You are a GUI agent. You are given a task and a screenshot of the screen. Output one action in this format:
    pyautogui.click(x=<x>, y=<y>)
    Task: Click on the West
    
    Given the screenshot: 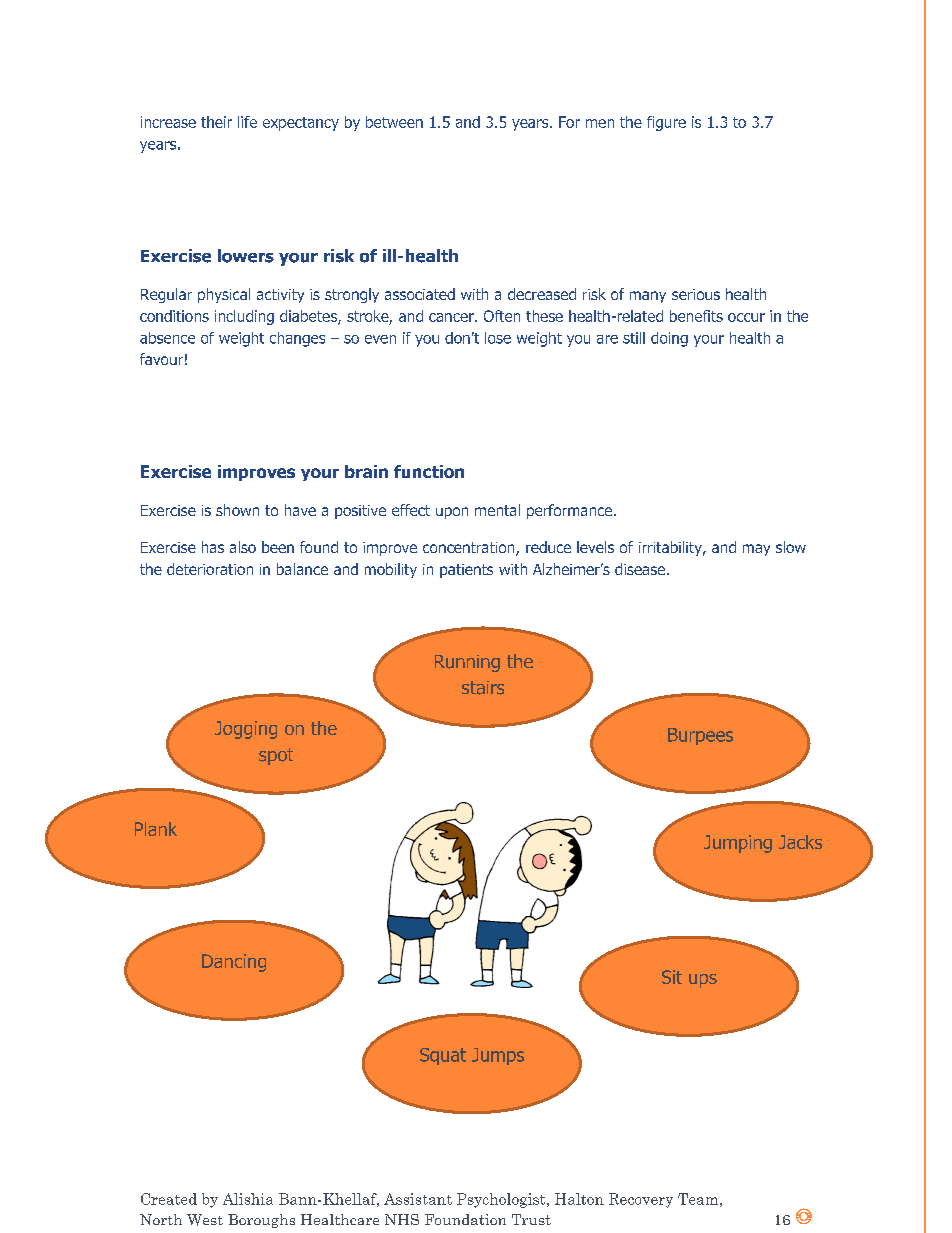 What is the action you would take?
    pyautogui.click(x=205, y=1220)
